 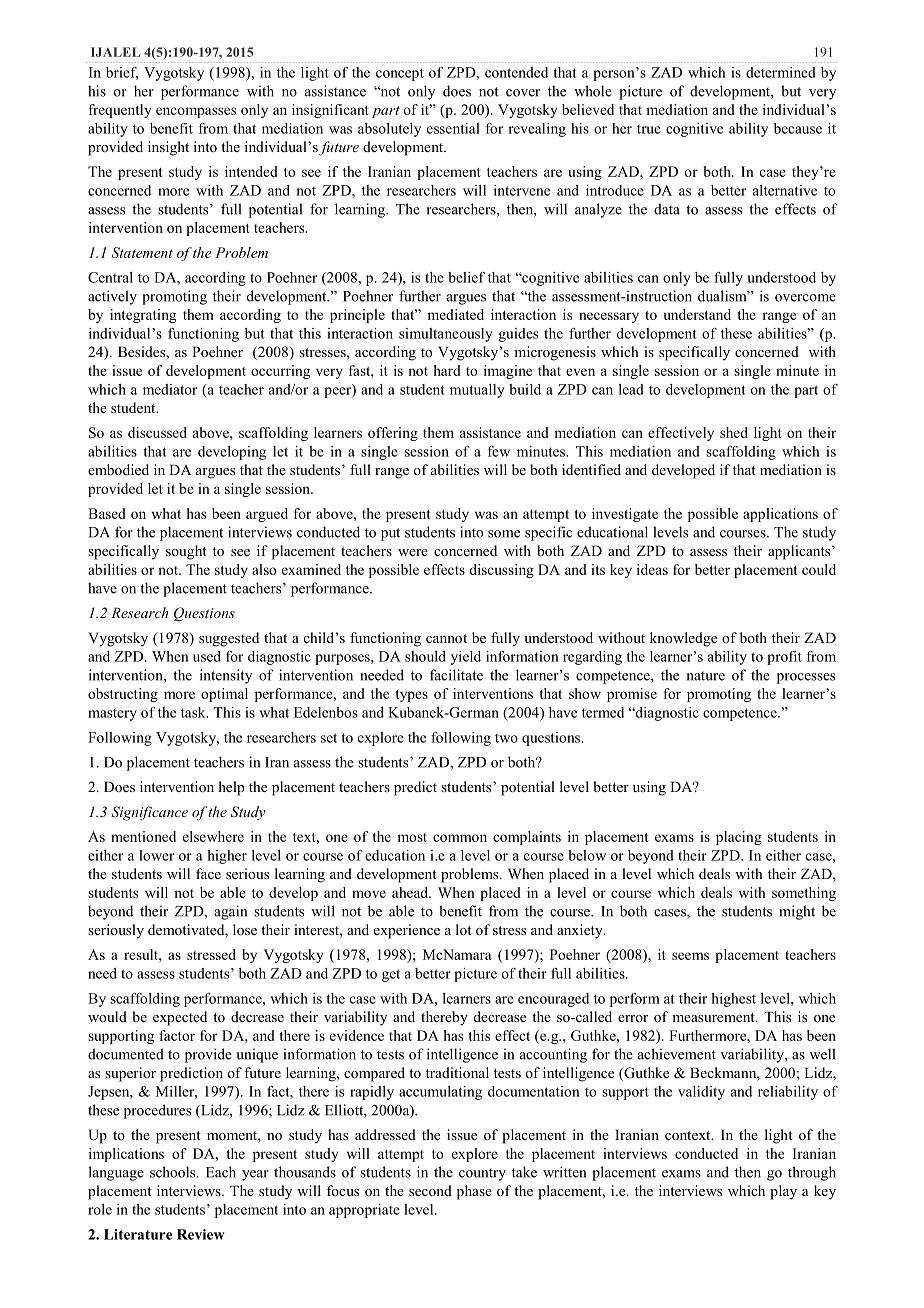 I want to click on lot, so click(x=463, y=929).
